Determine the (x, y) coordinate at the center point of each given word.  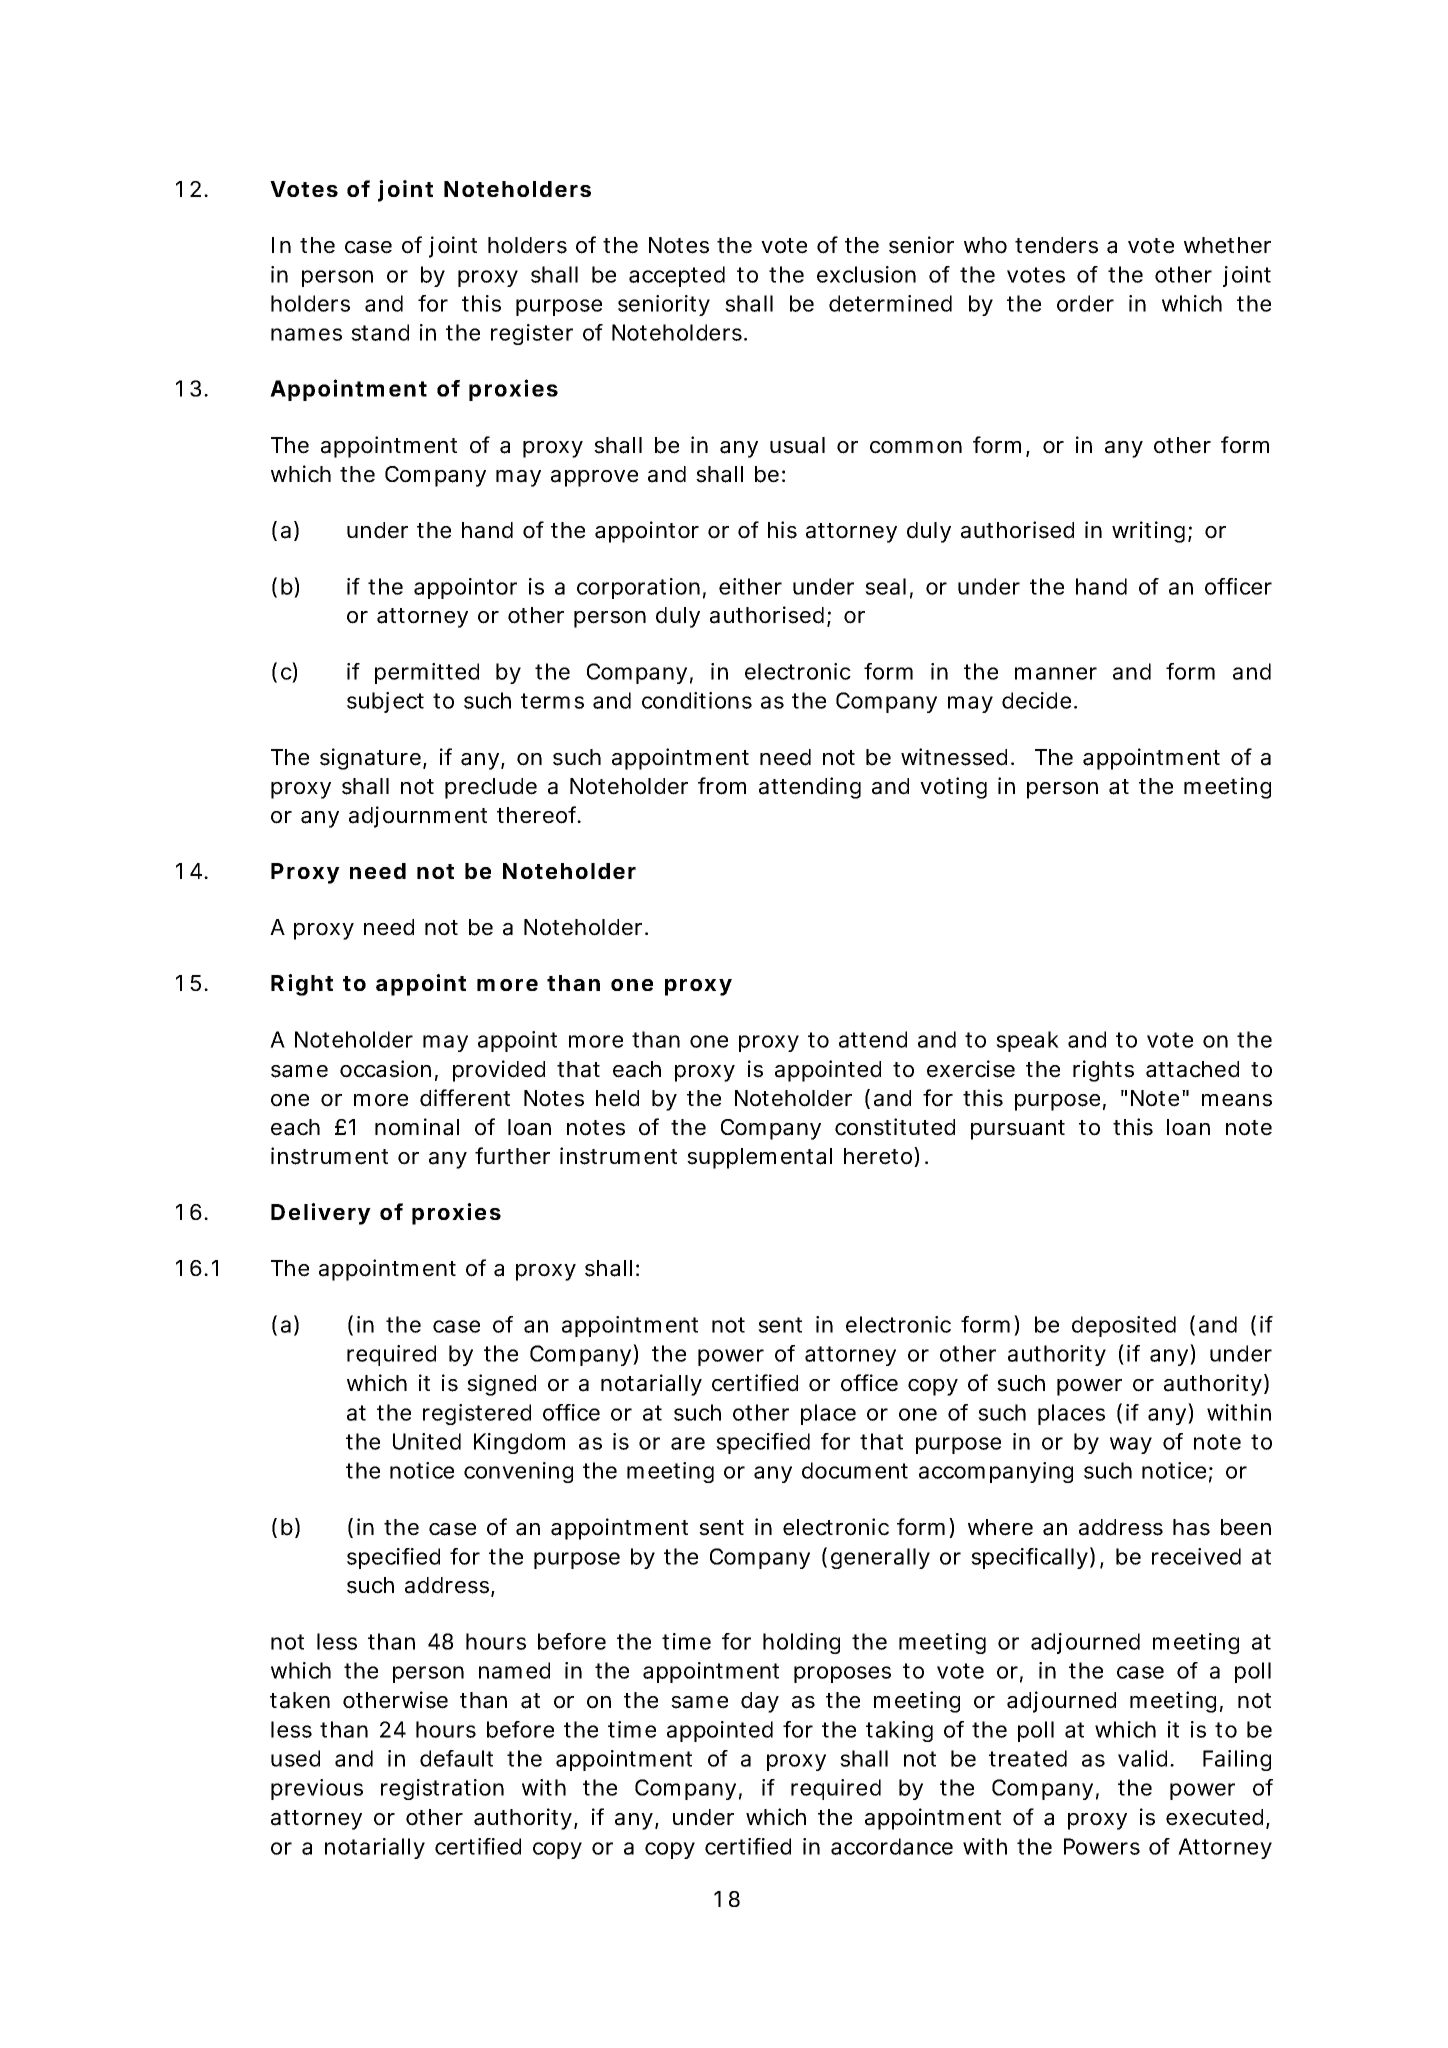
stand (380, 332)
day (760, 1702)
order (1085, 303)
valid (1142, 1758)
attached (1192, 1069)
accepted (677, 276)
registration (442, 1789)
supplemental (759, 1158)
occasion (385, 1069)
